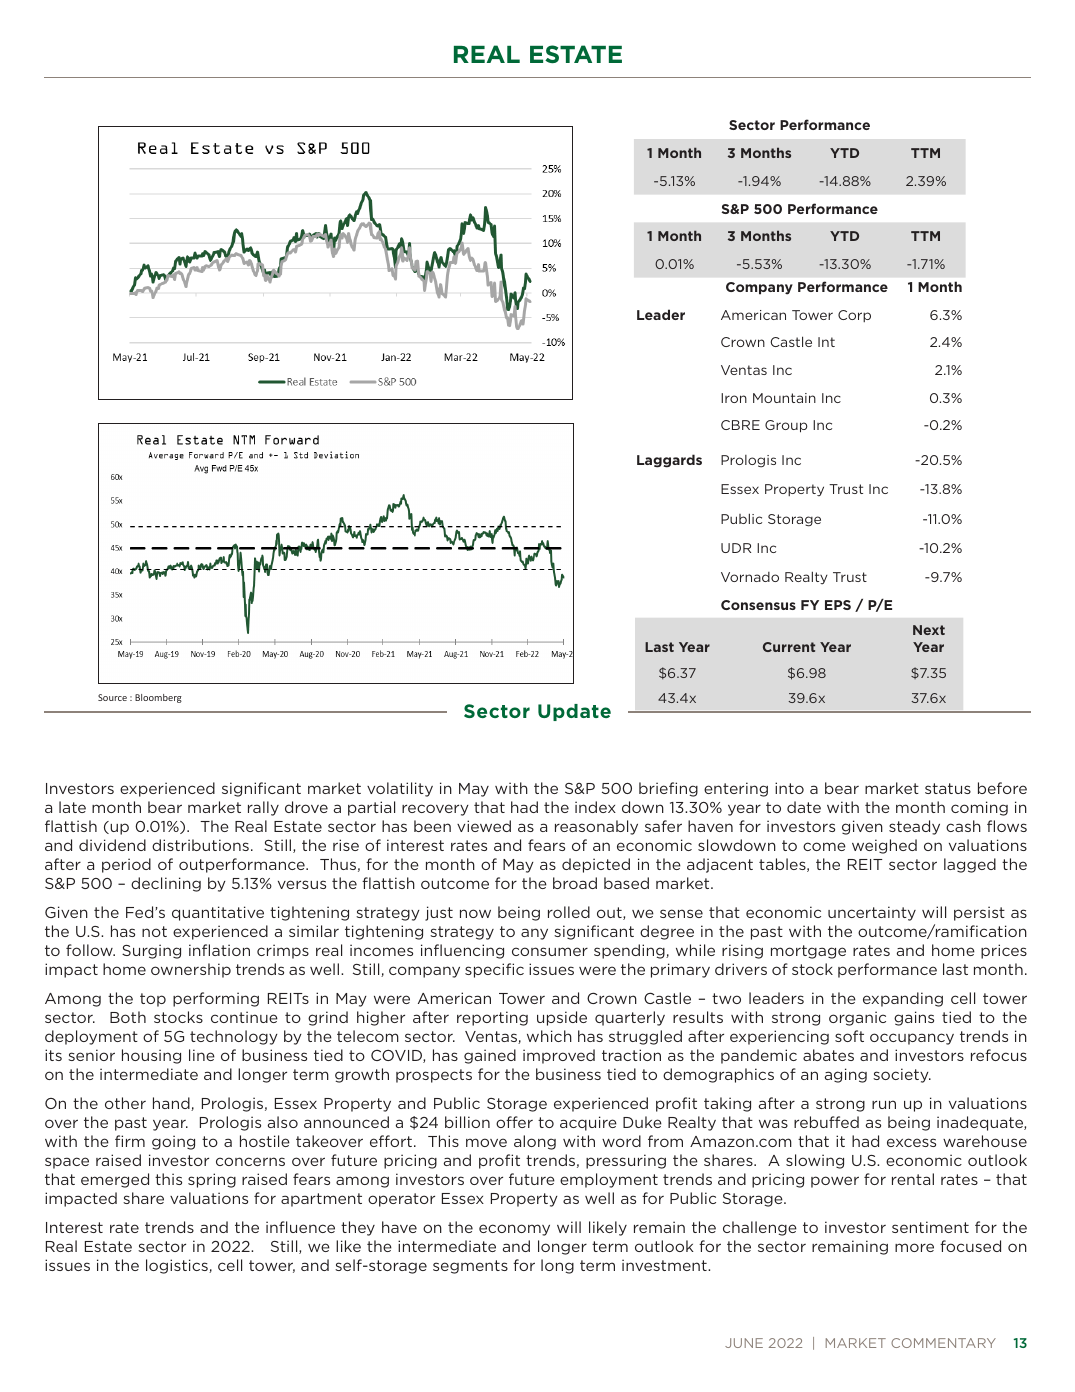  I want to click on Corp, so click(854, 316).
